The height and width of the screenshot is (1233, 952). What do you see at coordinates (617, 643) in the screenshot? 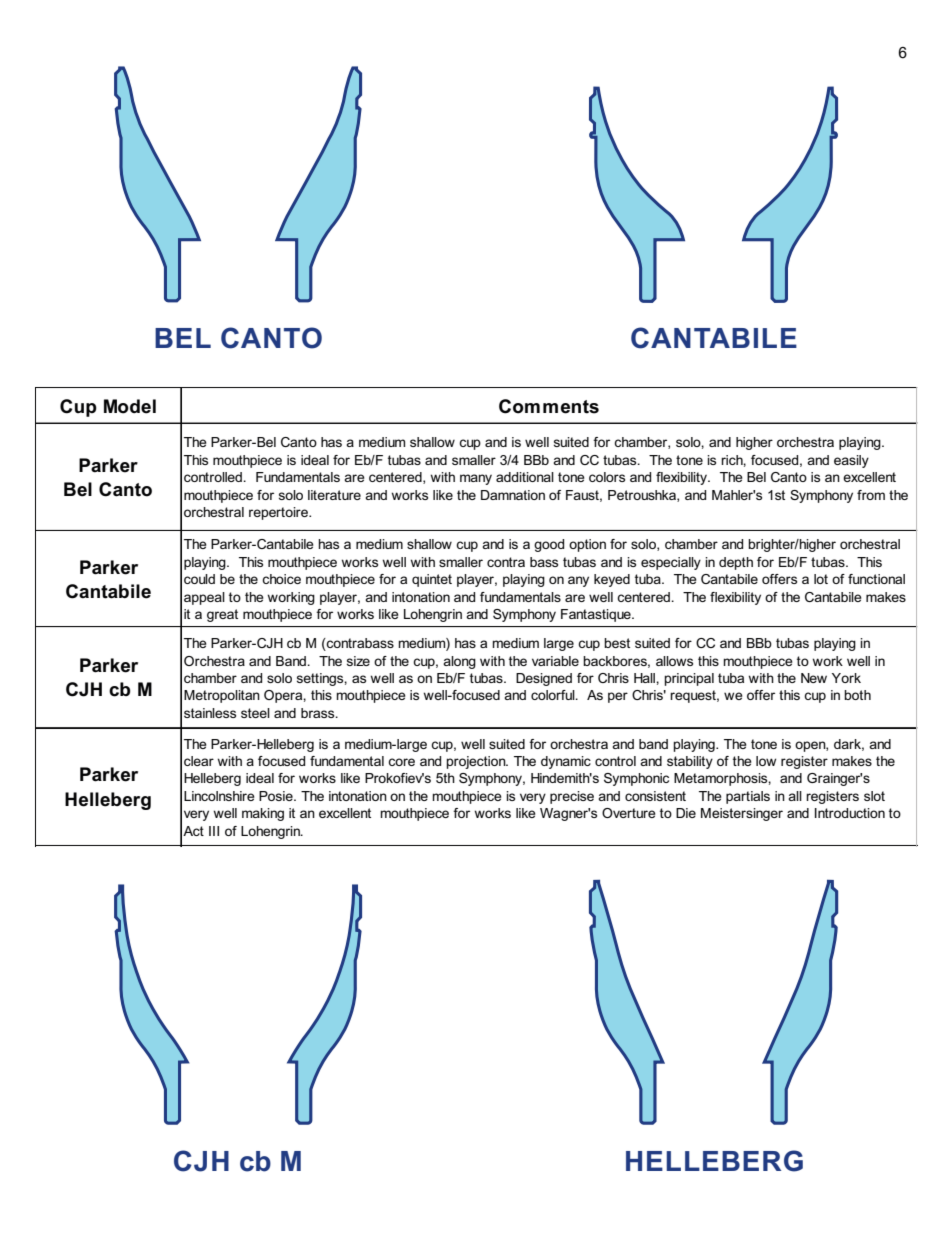
I see `best` at bounding box center [617, 643].
